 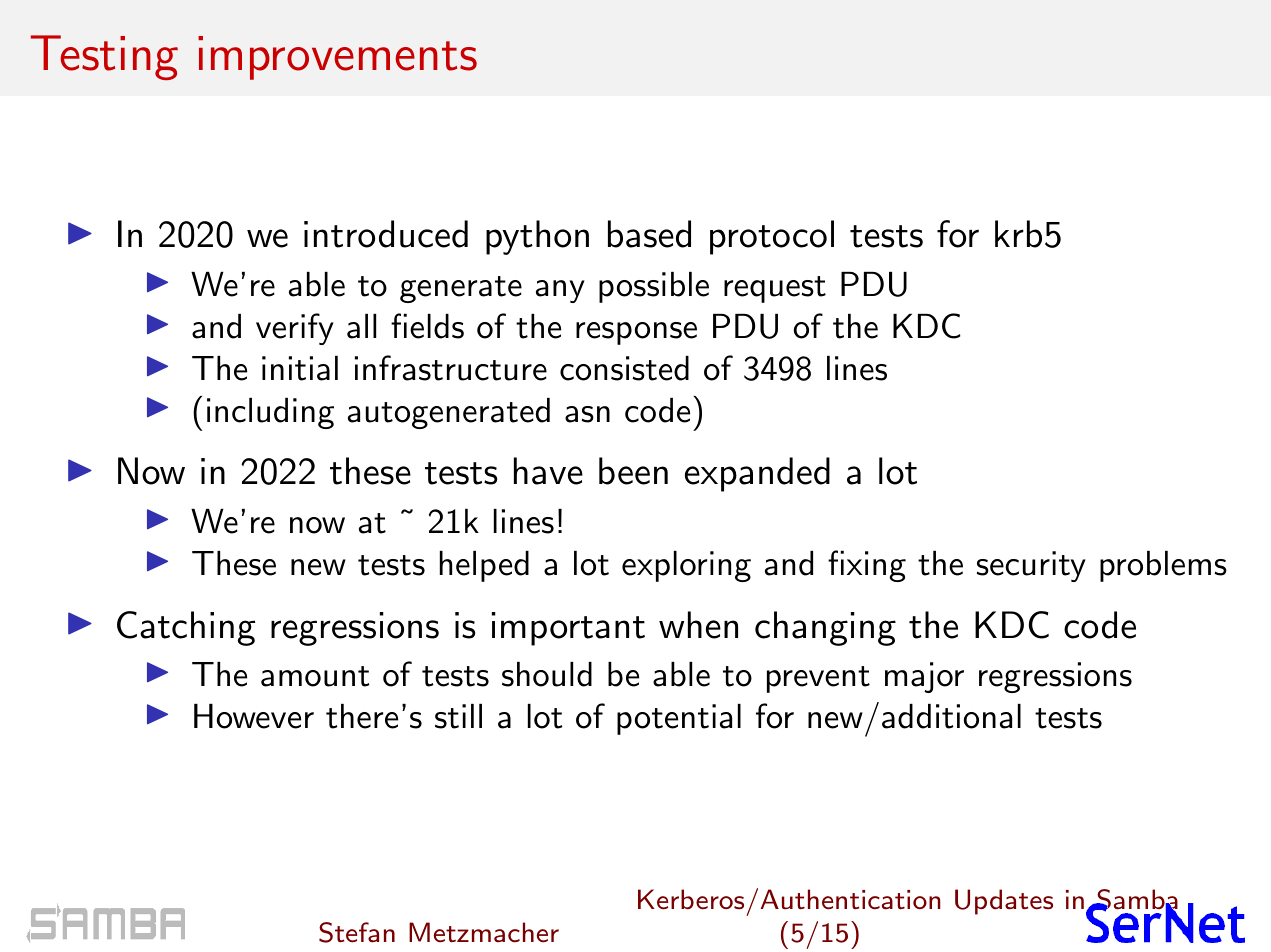 What do you see at coordinates (337, 58) in the screenshot?
I see `improvements` at bounding box center [337, 58].
